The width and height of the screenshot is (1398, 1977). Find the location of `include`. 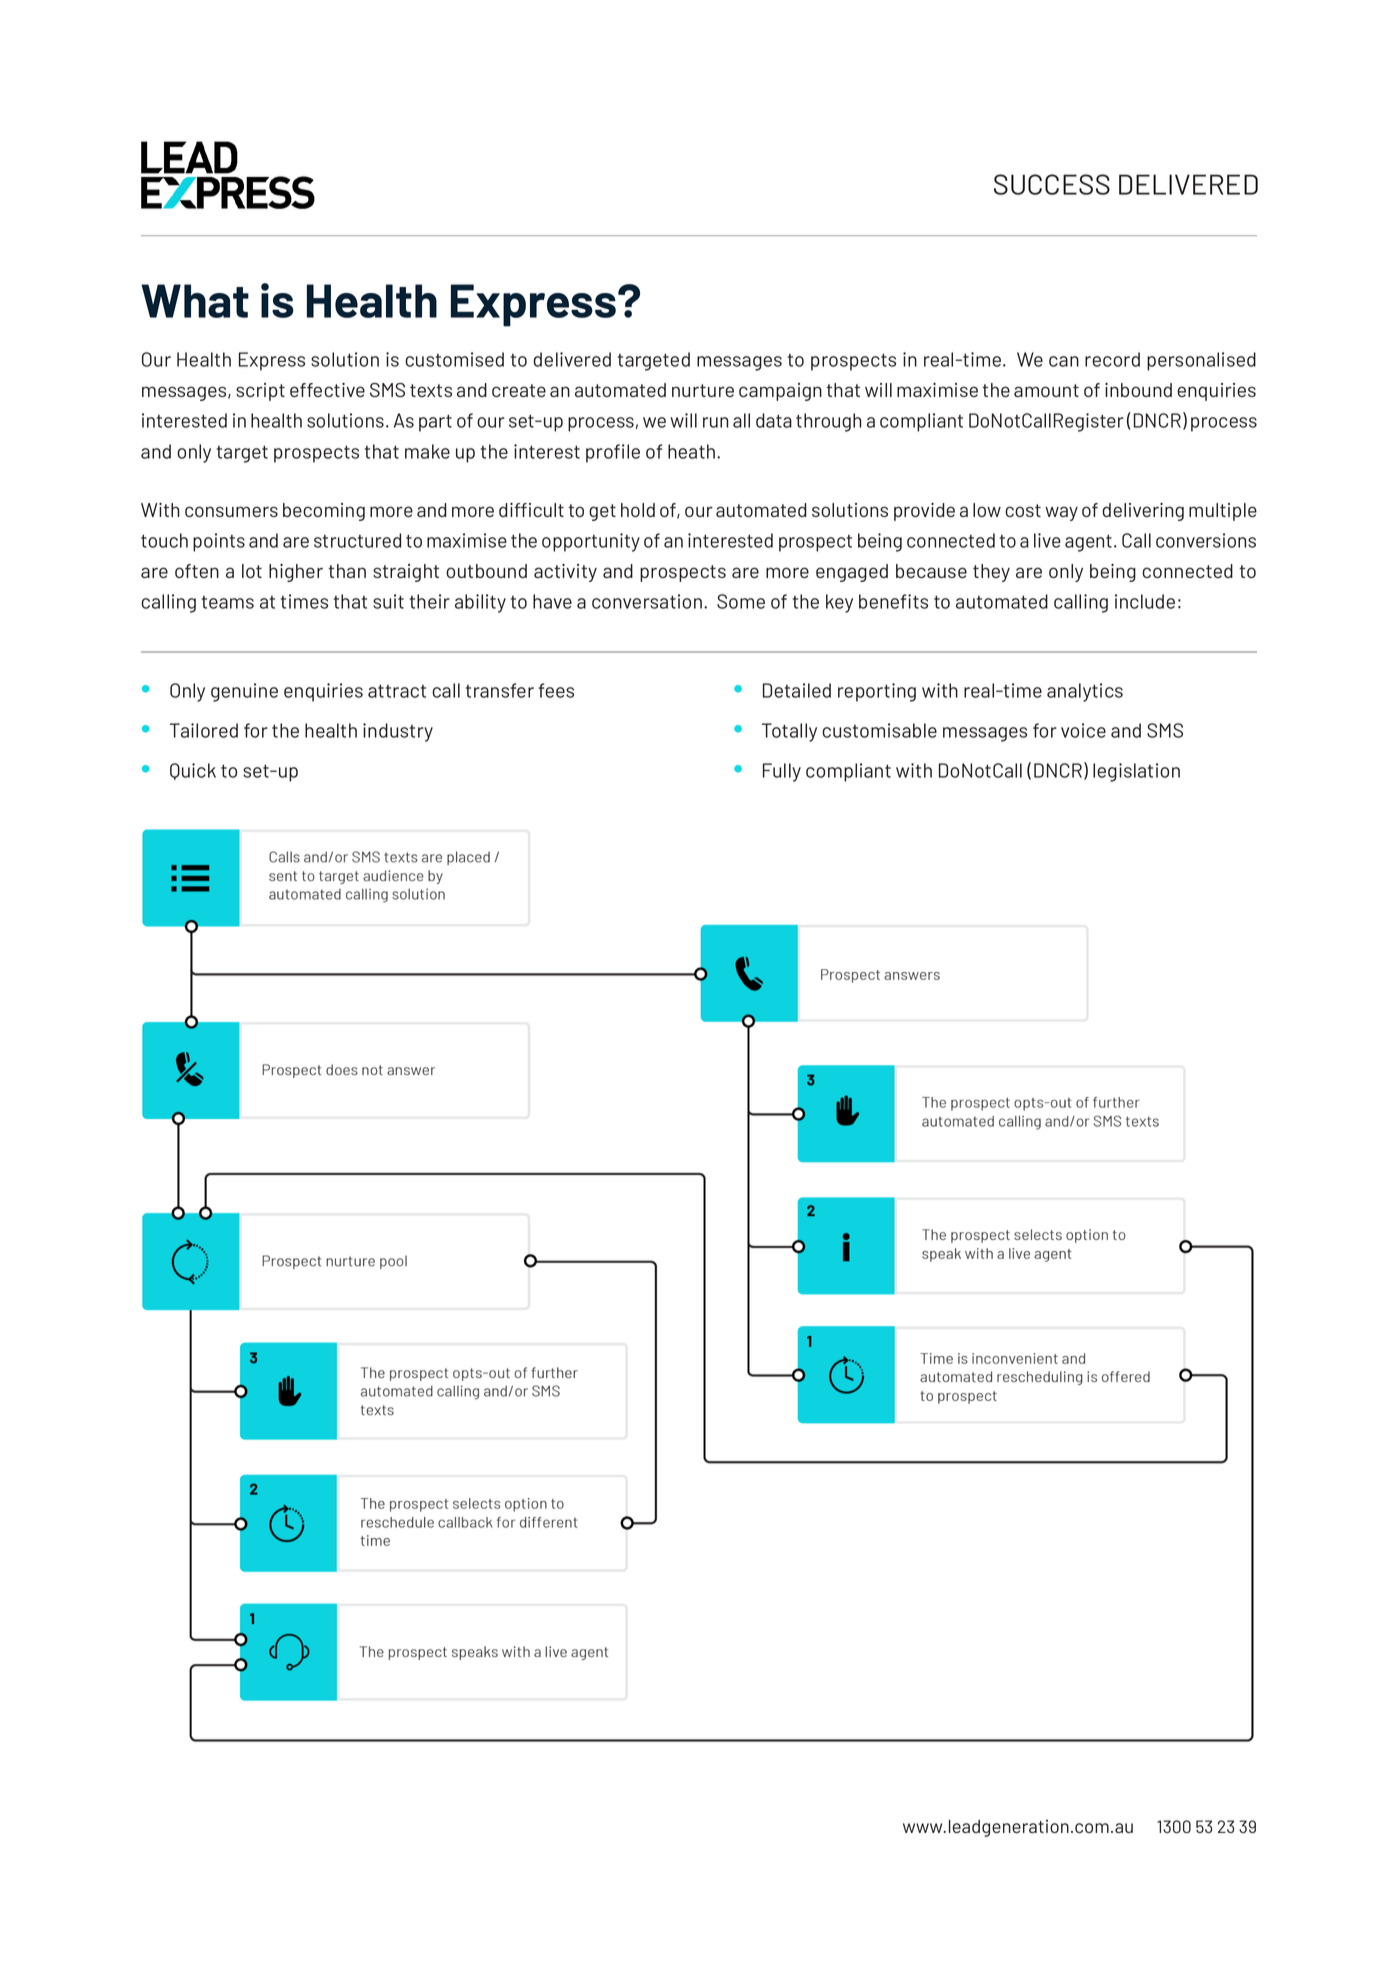

include is located at coordinates (1145, 601).
